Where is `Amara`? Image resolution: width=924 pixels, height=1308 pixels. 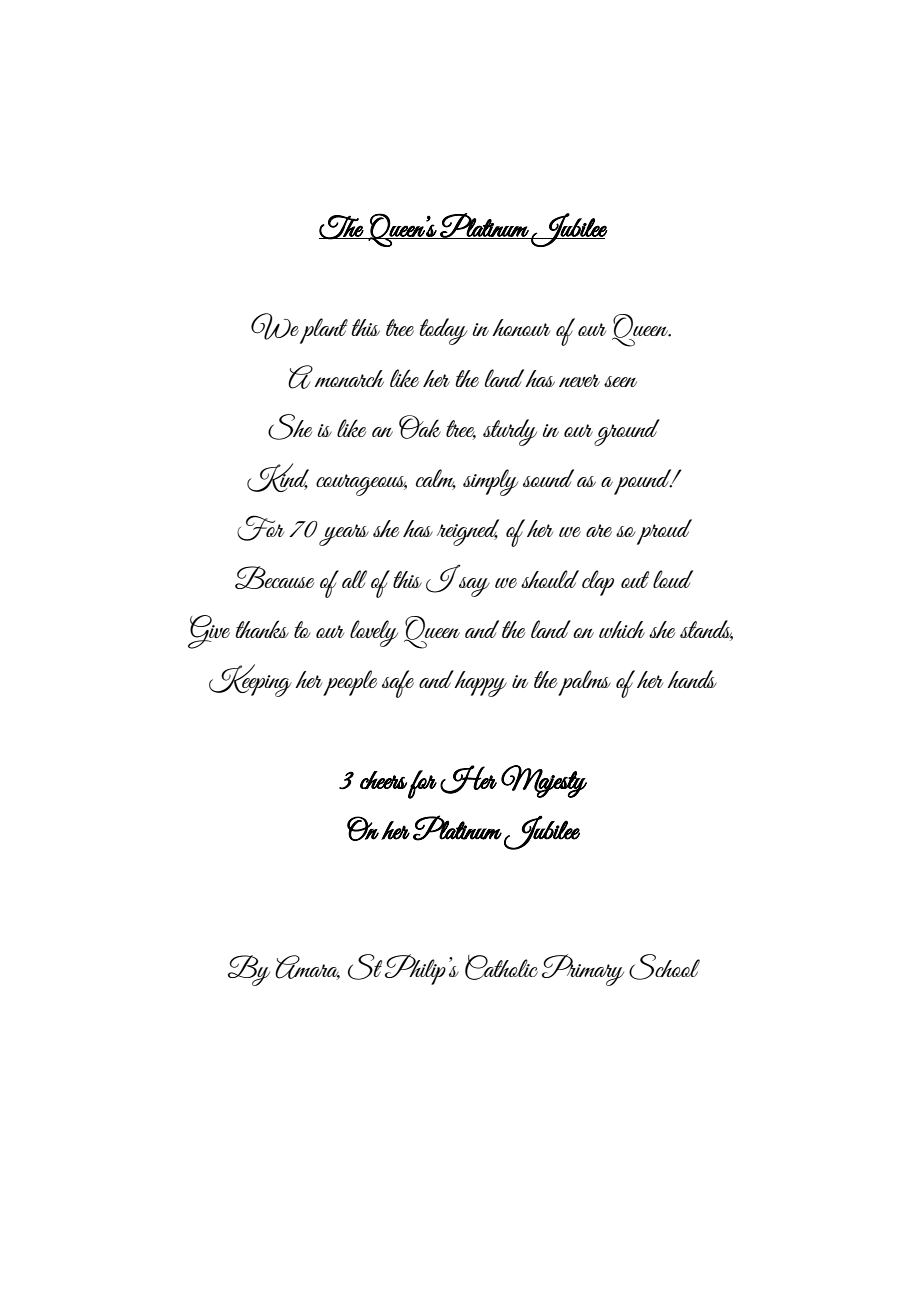 Amara is located at coordinates (307, 967).
